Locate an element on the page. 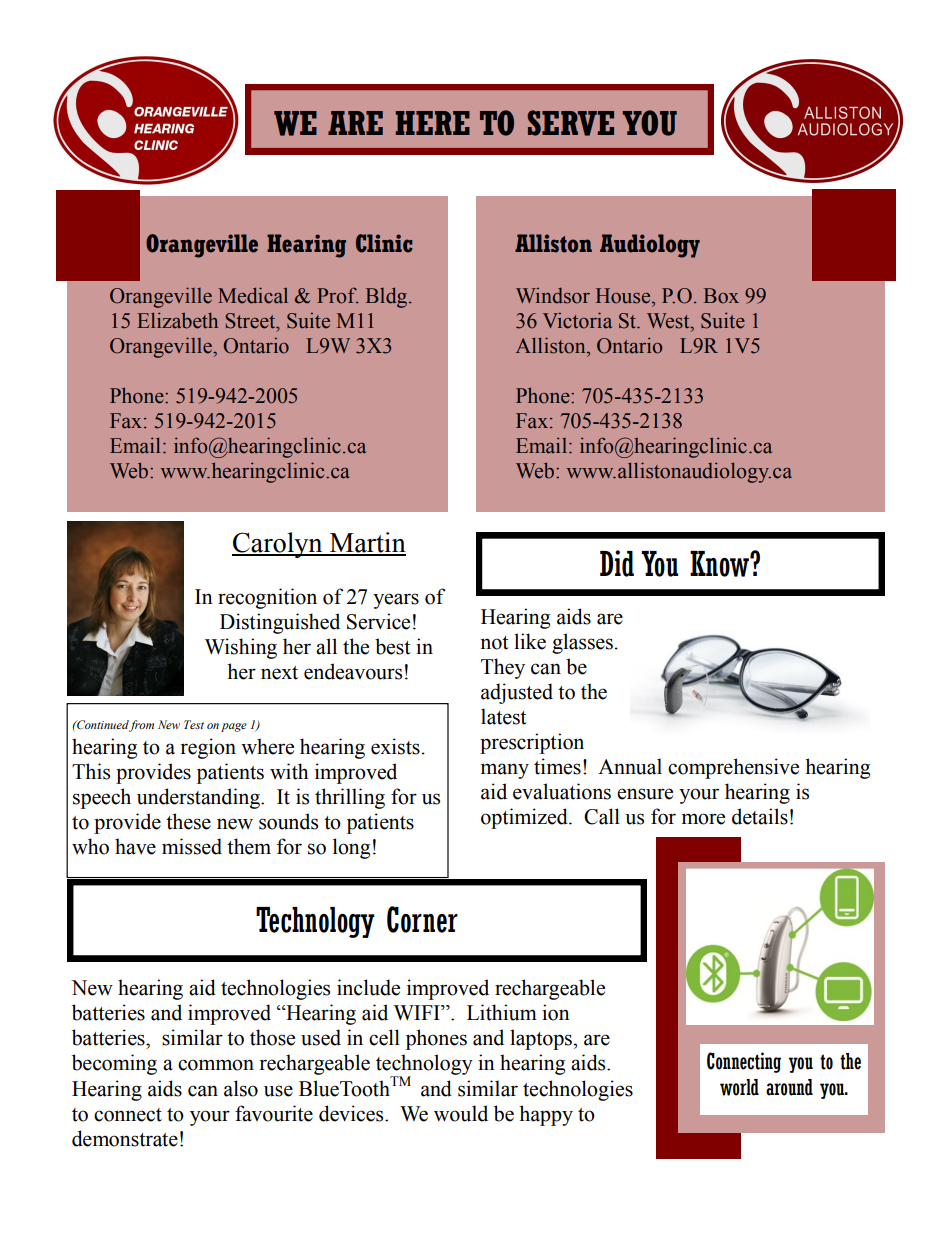 Image resolution: width=952 pixels, height=1233 pixels. Medical is located at coordinates (253, 295).
